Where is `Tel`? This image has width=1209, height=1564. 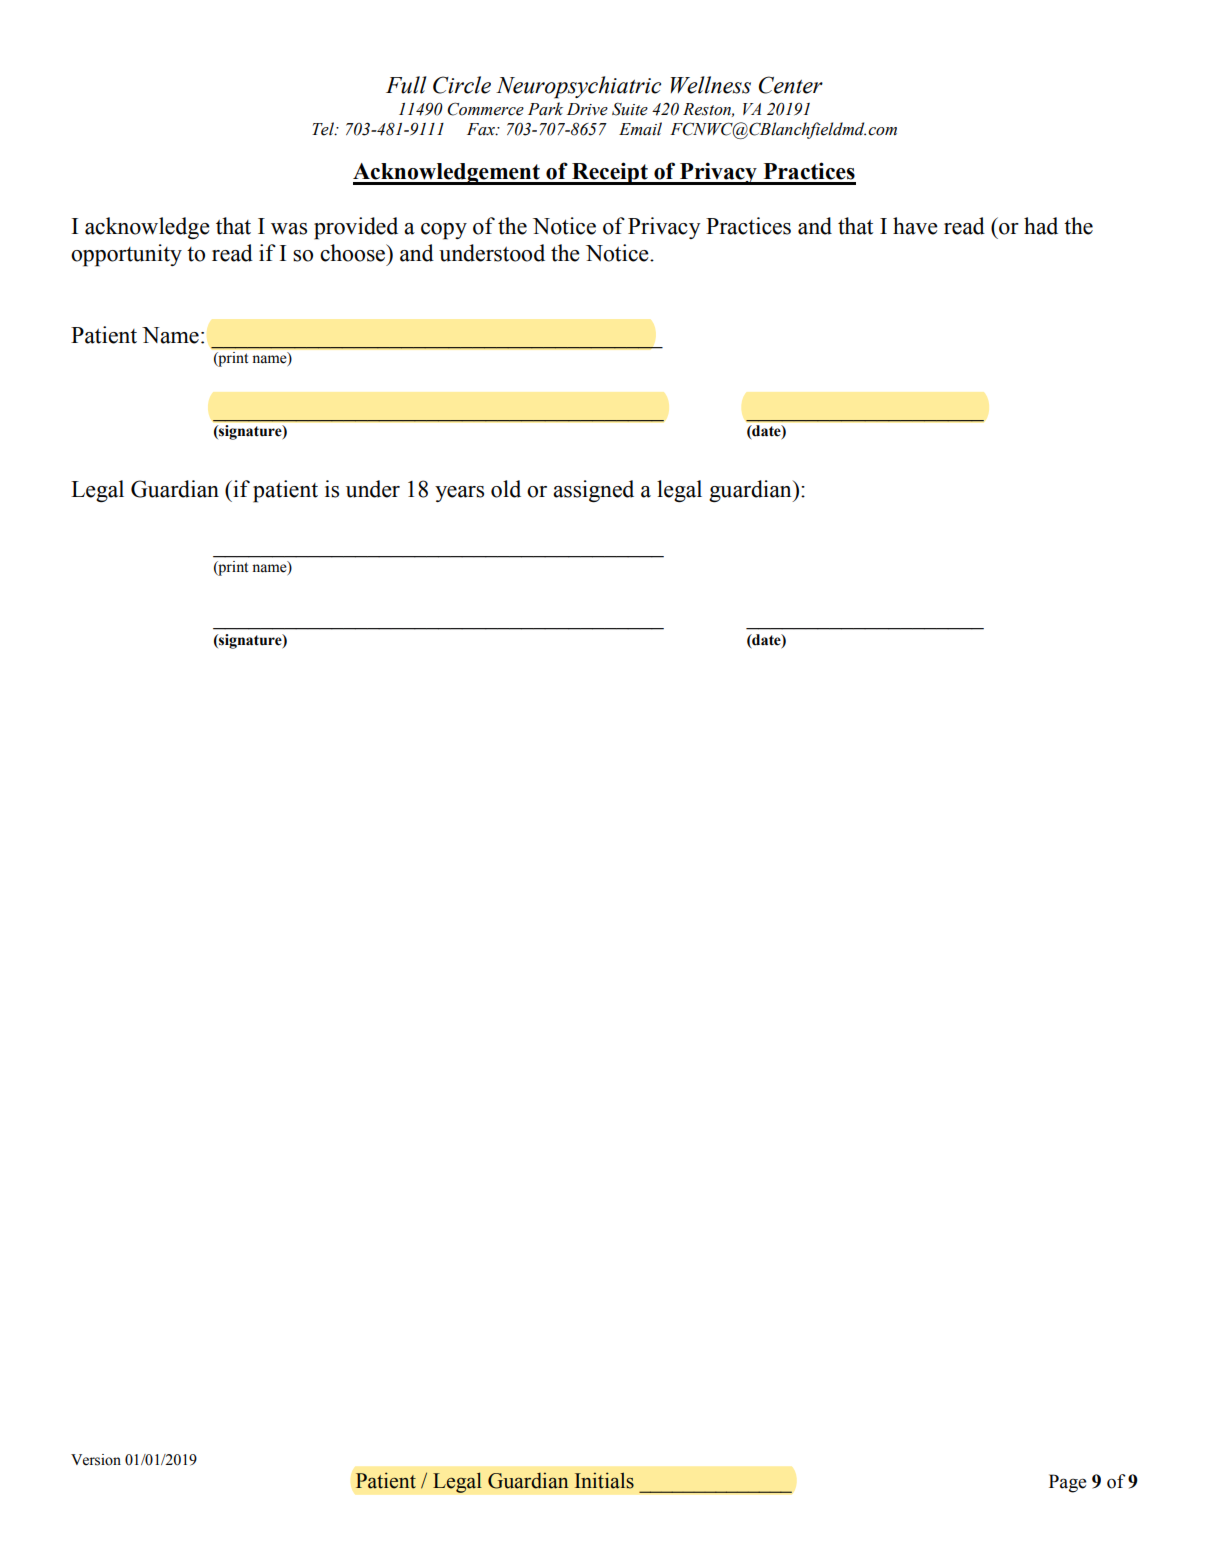 Tel is located at coordinates (324, 129).
